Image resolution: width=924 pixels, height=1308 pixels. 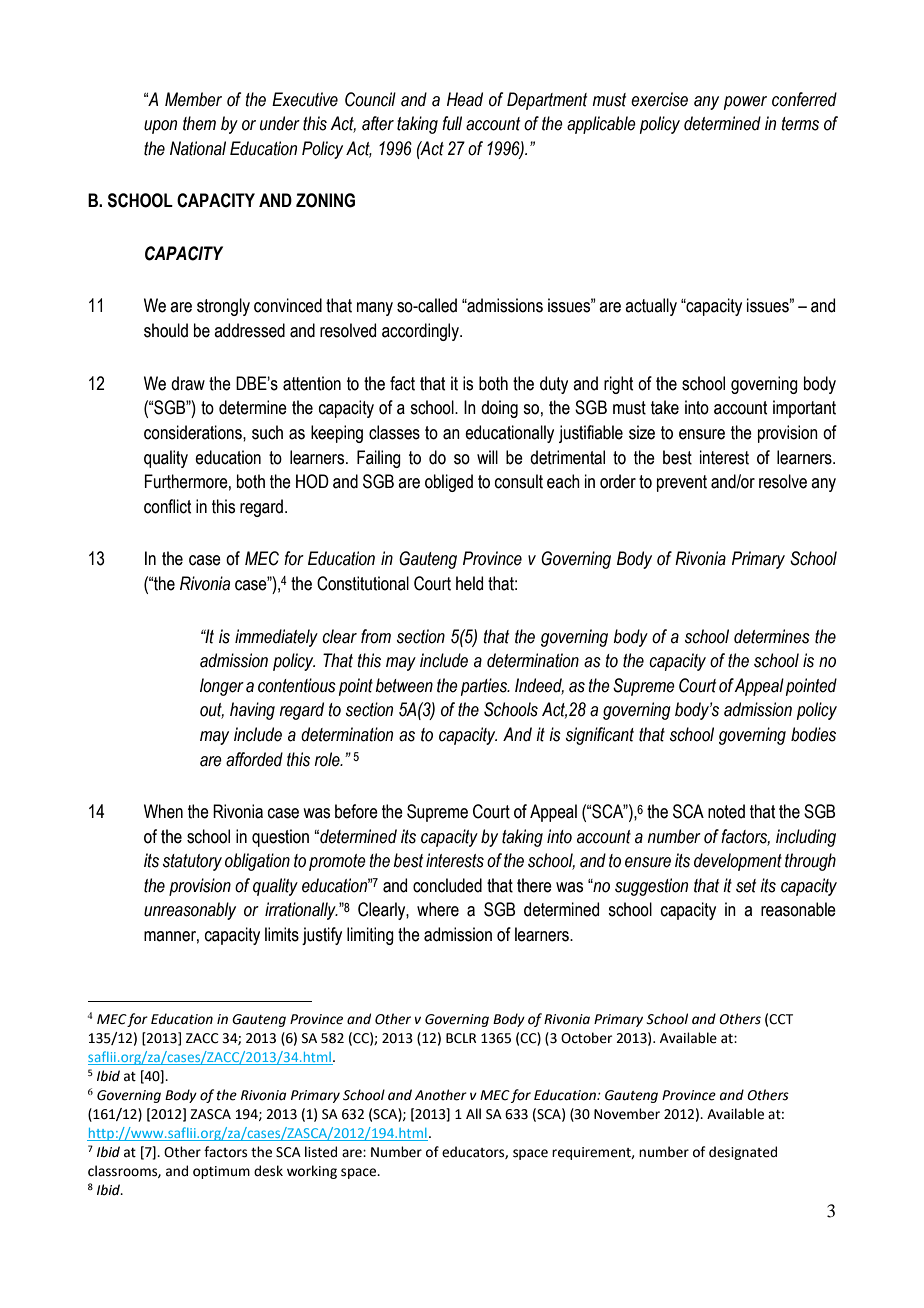 What do you see at coordinates (745, 103) in the screenshot?
I see `power` at bounding box center [745, 103].
